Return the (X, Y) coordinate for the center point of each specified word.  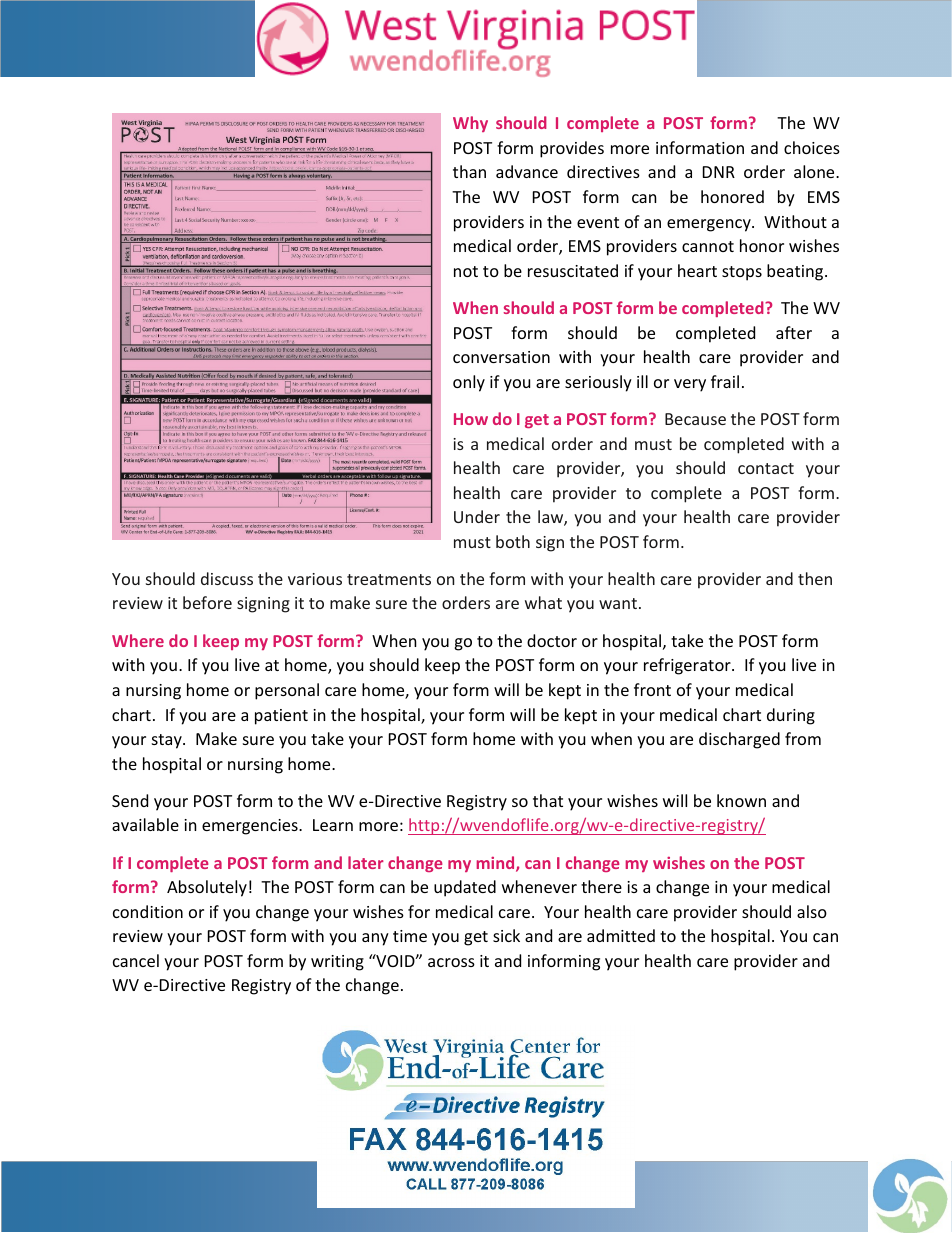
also (812, 911)
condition (148, 911)
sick (506, 935)
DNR (719, 172)
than (469, 171)
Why (470, 124)
